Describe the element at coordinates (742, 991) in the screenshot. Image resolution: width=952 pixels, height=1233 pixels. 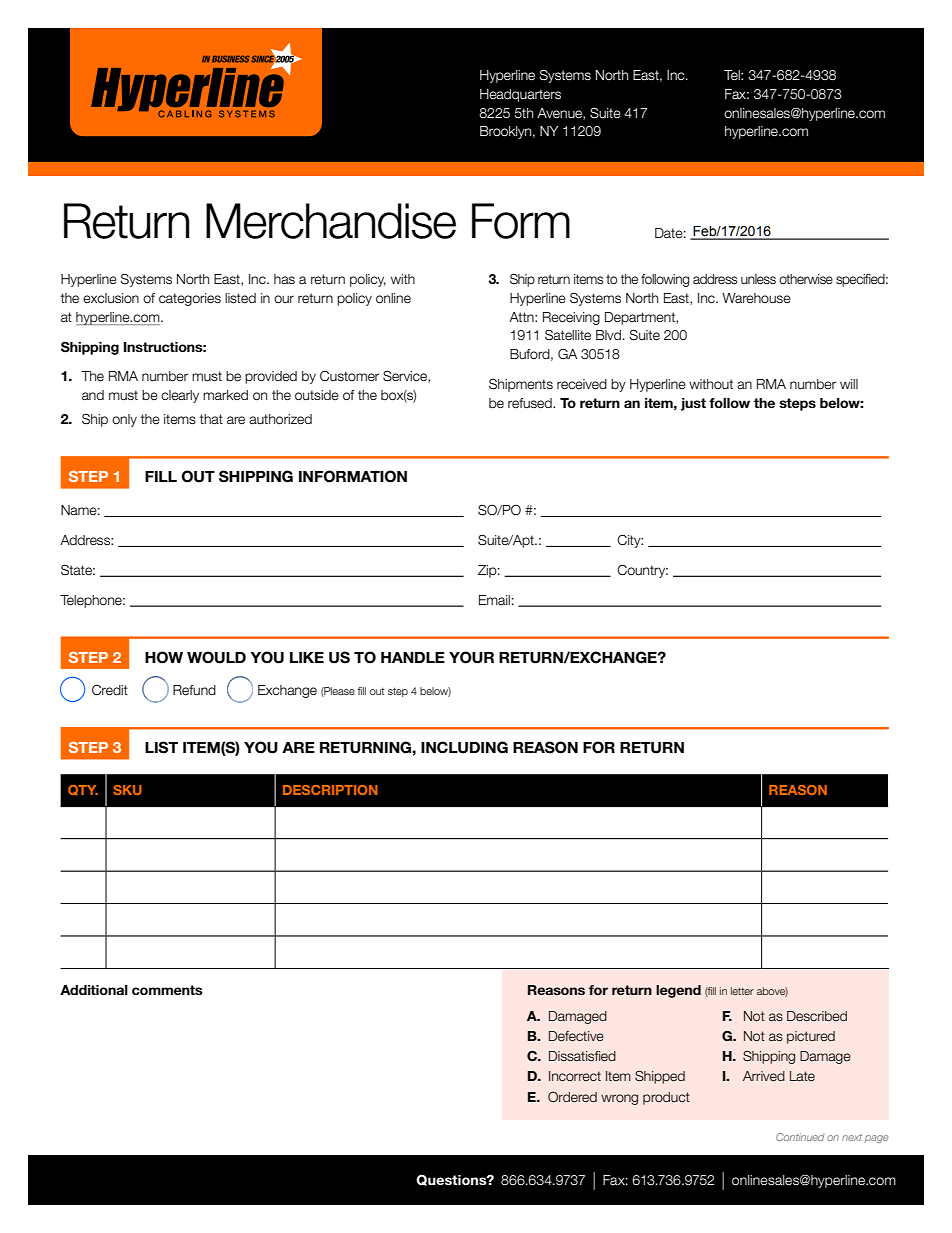
I see `letter` at that location.
